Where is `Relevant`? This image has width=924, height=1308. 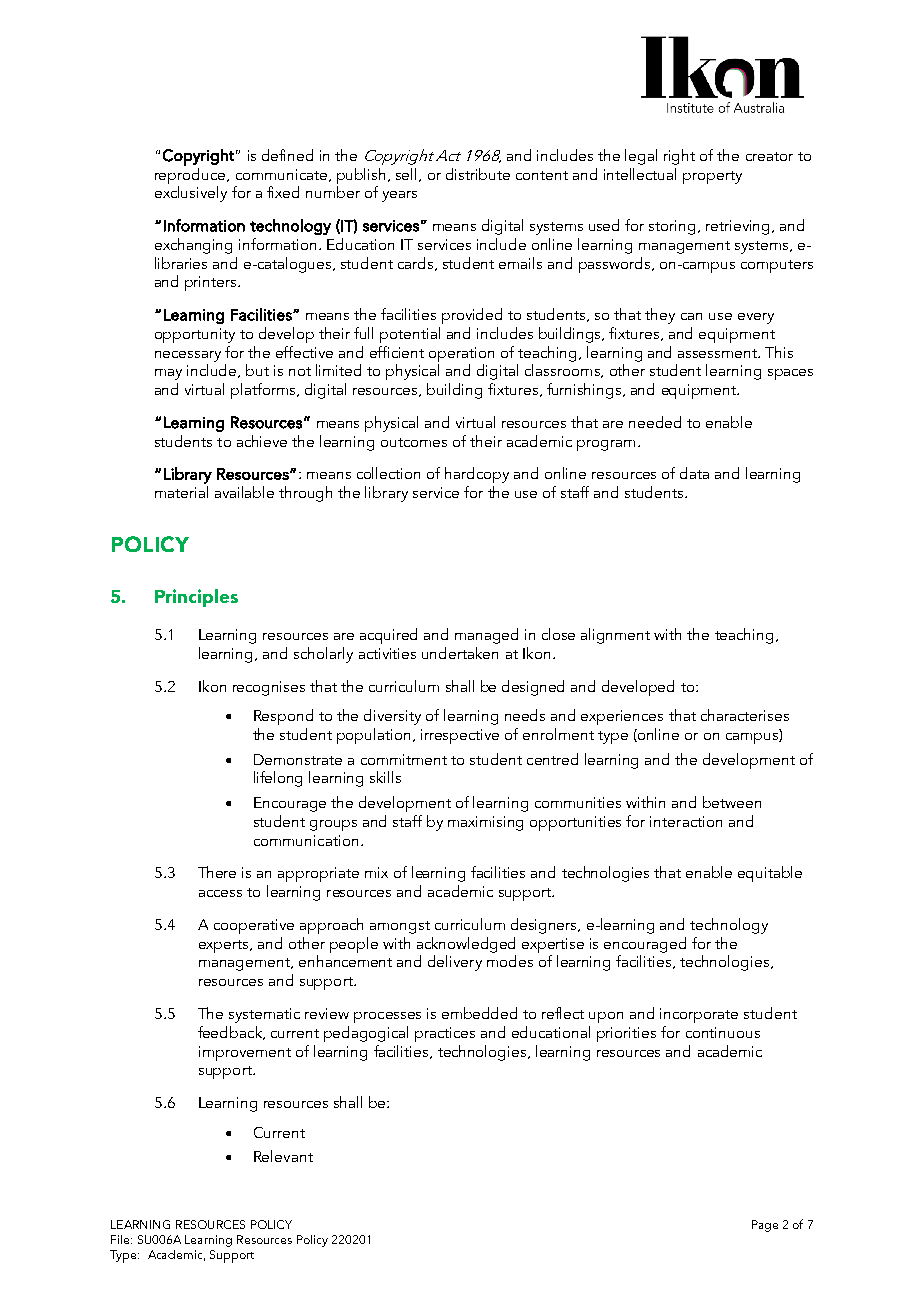 Relevant is located at coordinates (283, 1156).
